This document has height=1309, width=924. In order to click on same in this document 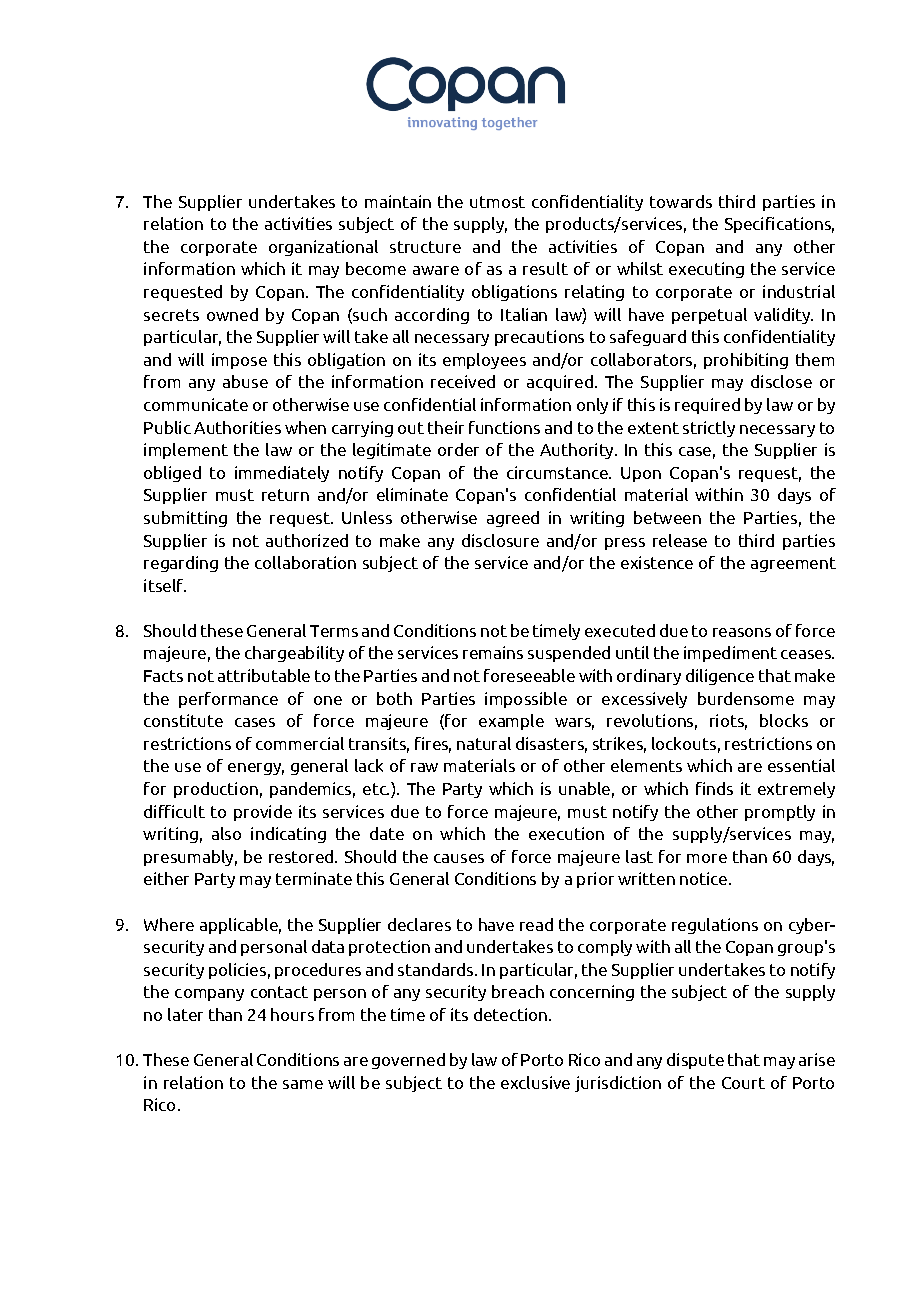, I will do `click(303, 1084)`.
